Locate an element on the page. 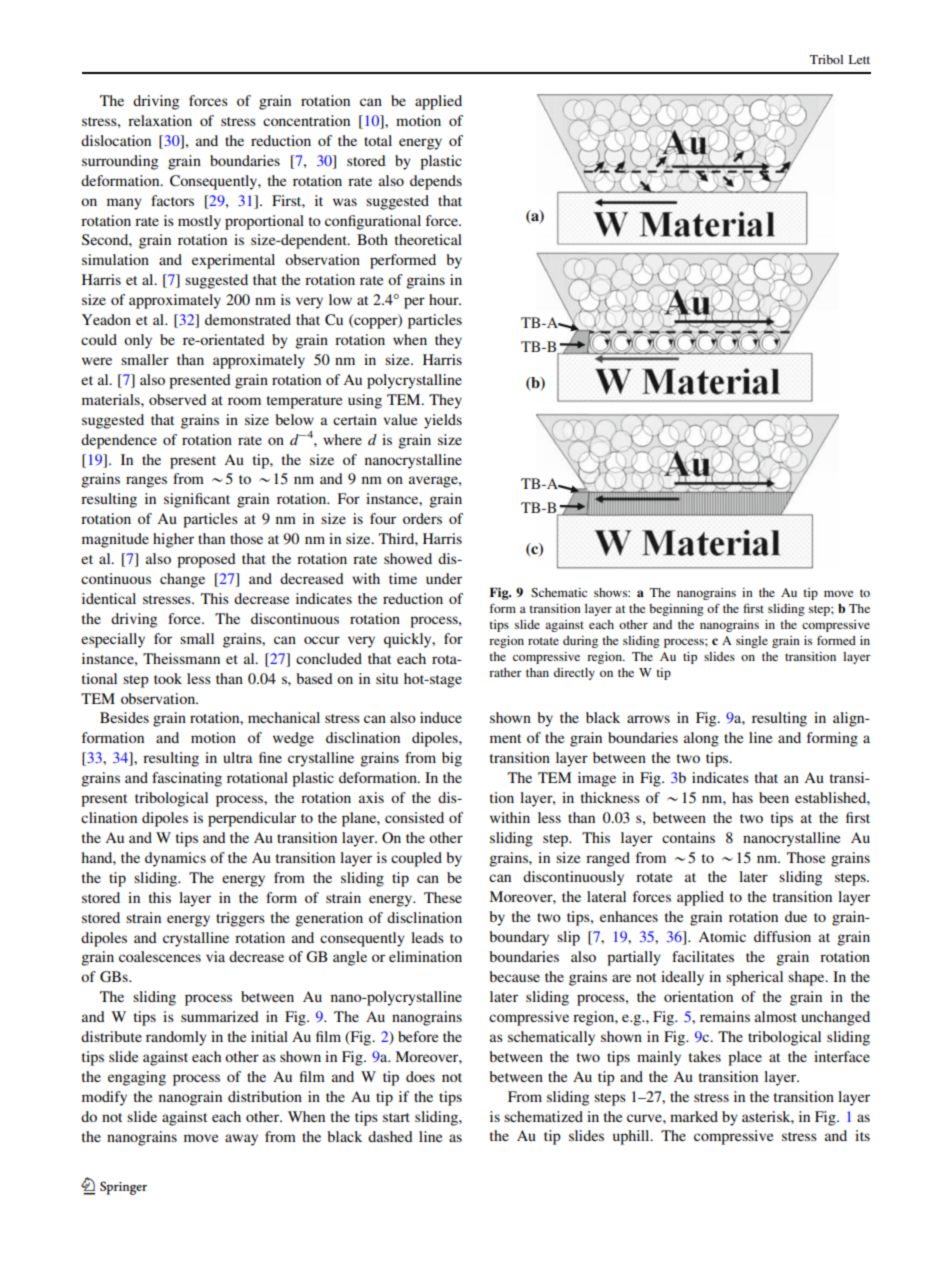 Image resolution: width=952 pixels, height=1265 pixels. proposed is located at coordinates (206, 560).
